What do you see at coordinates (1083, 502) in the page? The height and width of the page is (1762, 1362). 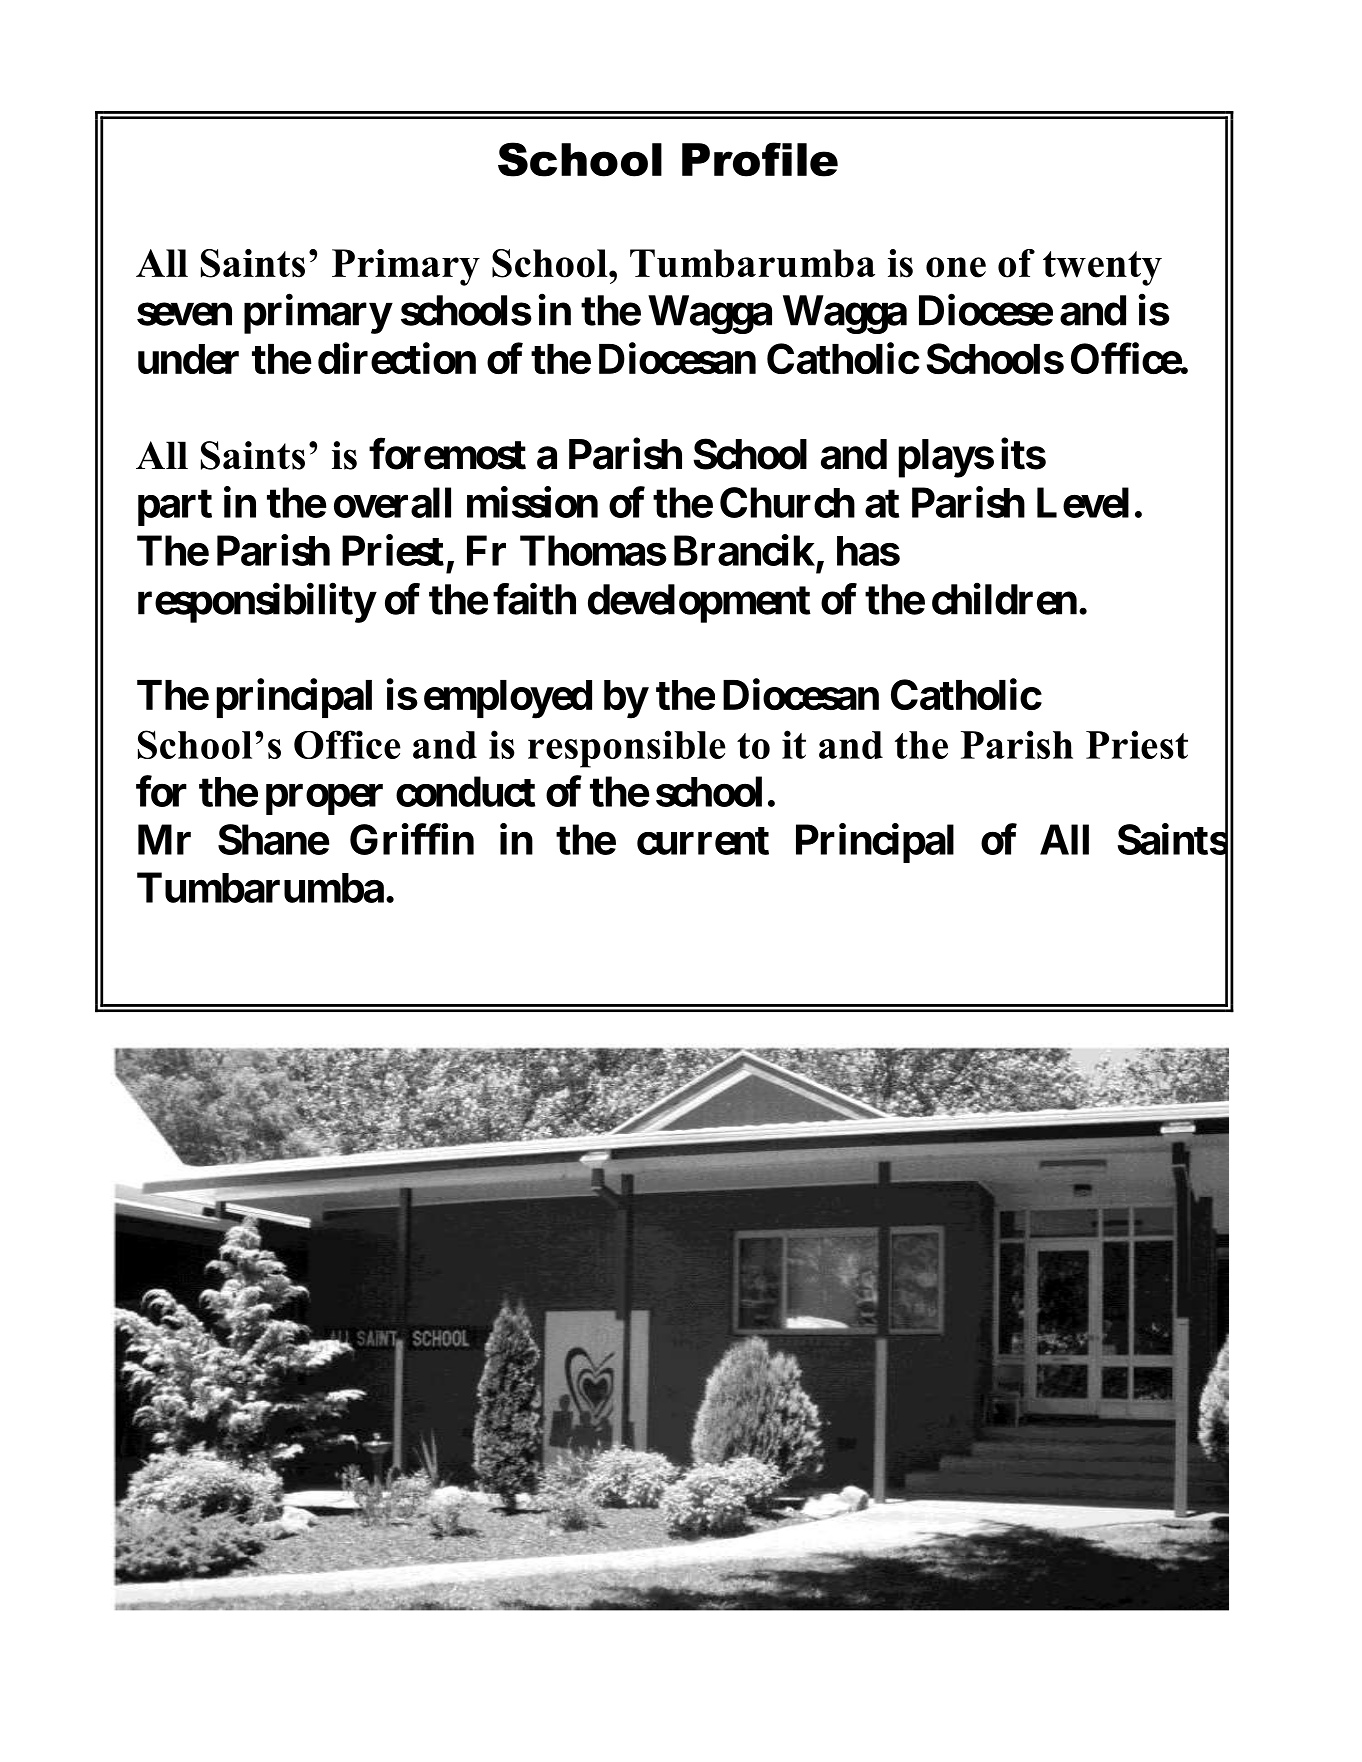 I see `Level` at bounding box center [1083, 502].
